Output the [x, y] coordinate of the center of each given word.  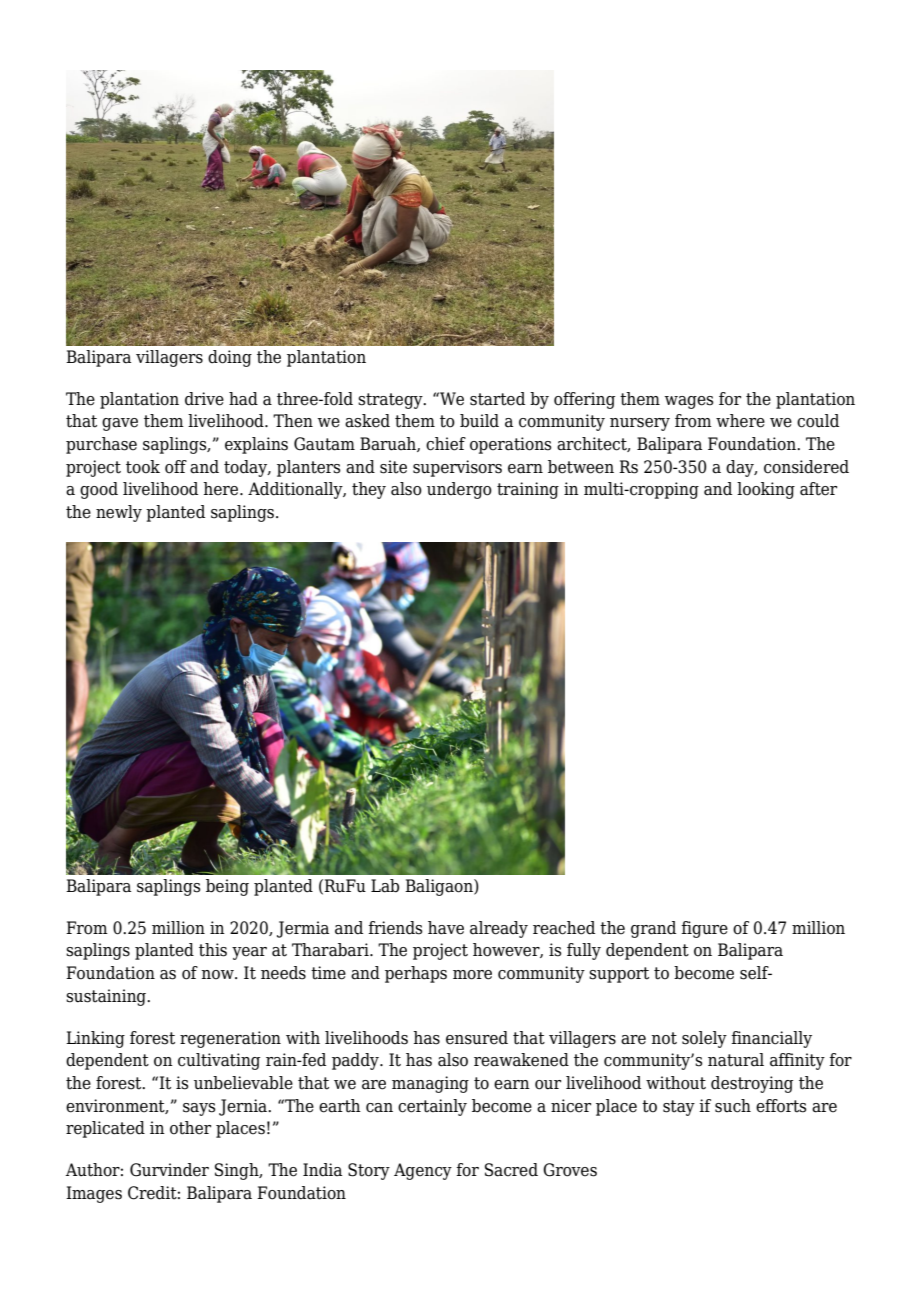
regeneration [230, 1039]
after [818, 489]
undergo [459, 490]
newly [119, 513]
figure [704, 929]
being [227, 887]
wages [689, 402]
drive [204, 399]
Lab [385, 886]
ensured [477, 1038]
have [446, 928]
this [213, 950]
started [497, 399]
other [190, 1128]
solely [704, 1039]
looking [766, 490]
